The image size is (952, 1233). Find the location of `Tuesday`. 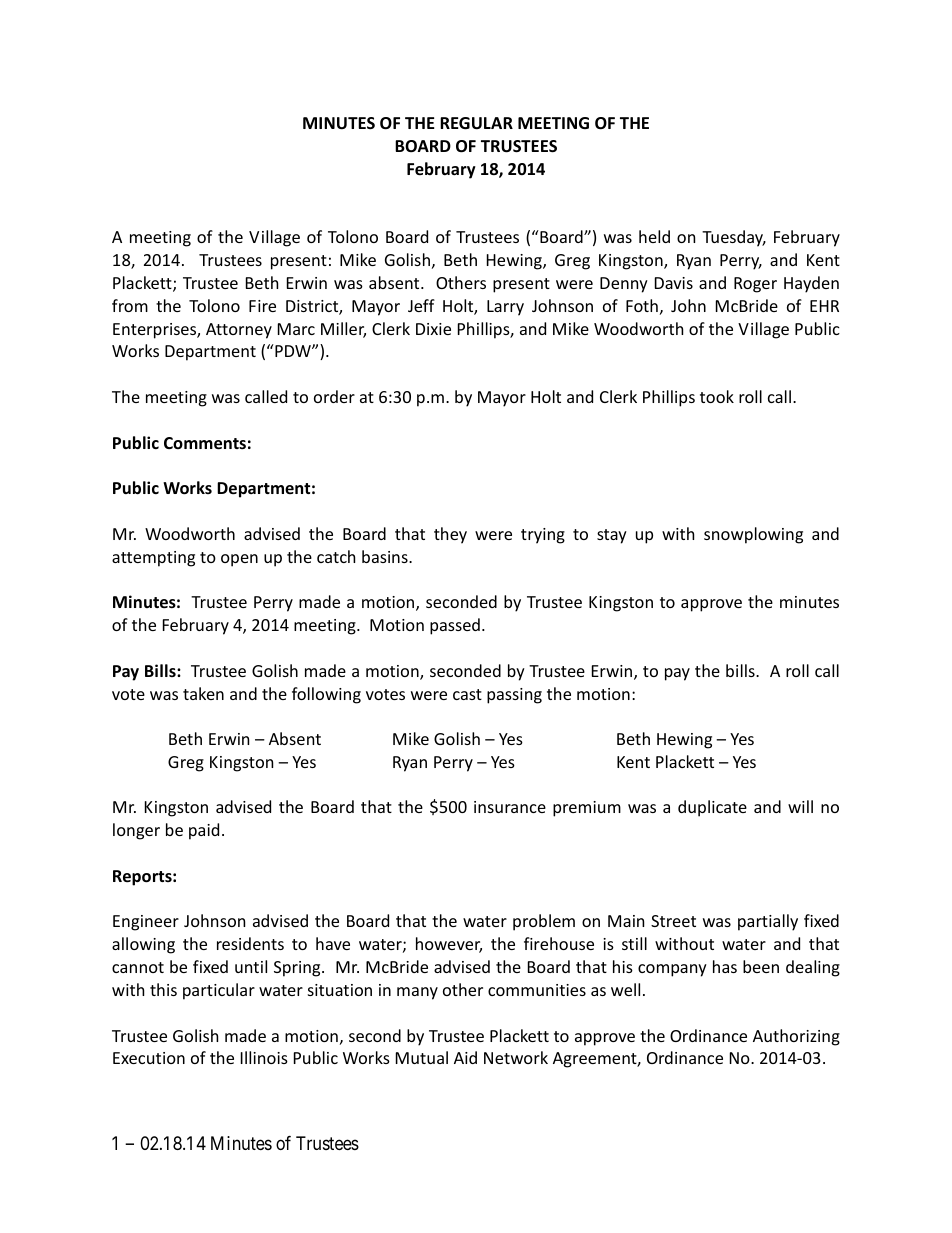

Tuesday is located at coordinates (734, 238).
